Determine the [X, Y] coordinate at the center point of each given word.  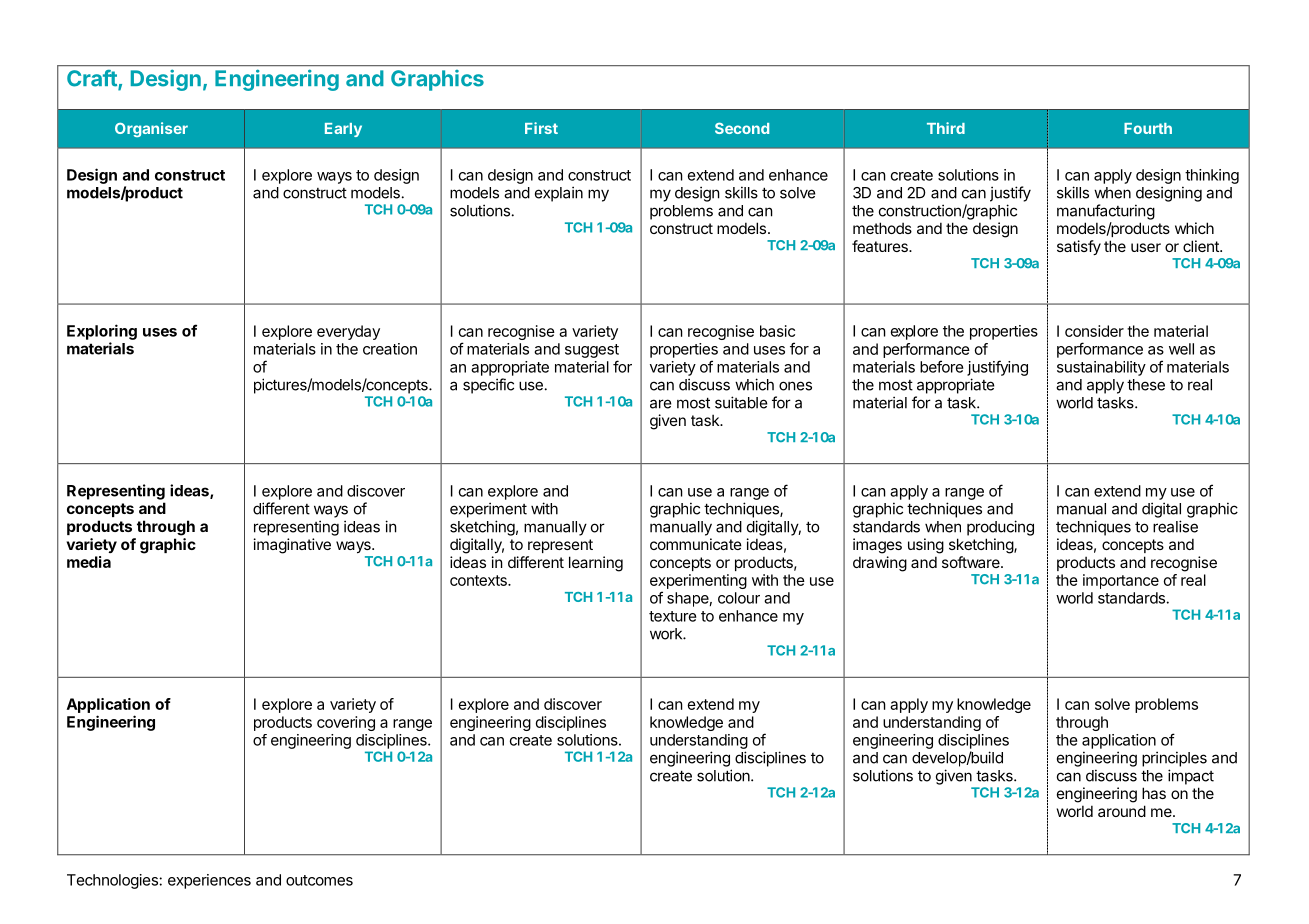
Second [742, 128]
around [1122, 811]
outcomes [319, 880]
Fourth [1148, 128]
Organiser [151, 129]
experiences [209, 881]
